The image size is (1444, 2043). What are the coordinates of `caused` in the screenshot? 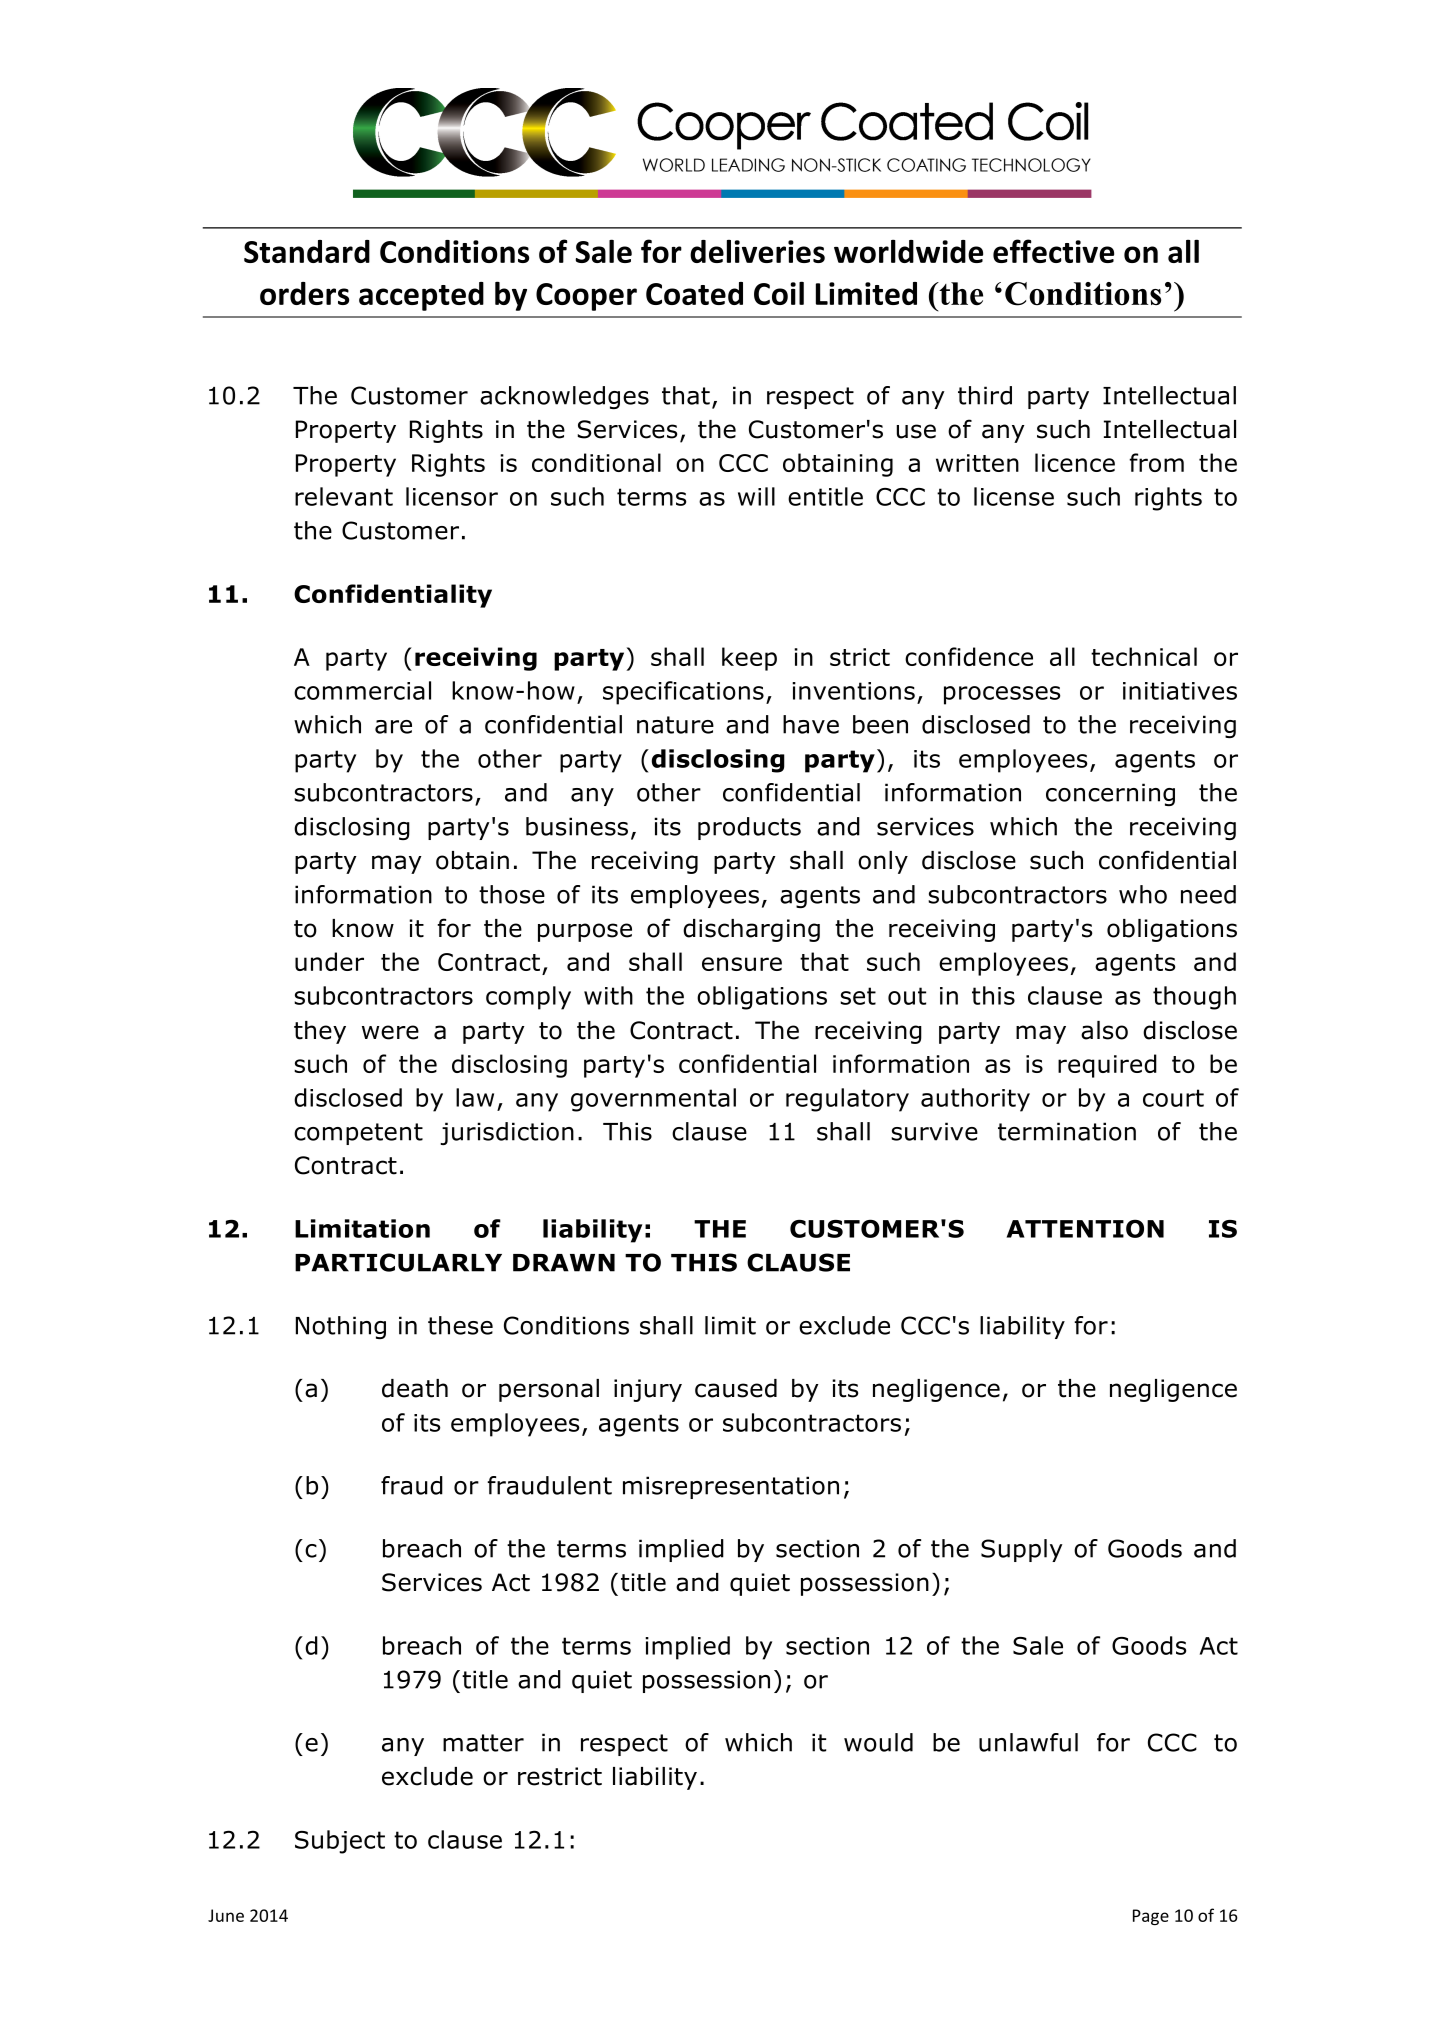 It's located at (736, 1388).
